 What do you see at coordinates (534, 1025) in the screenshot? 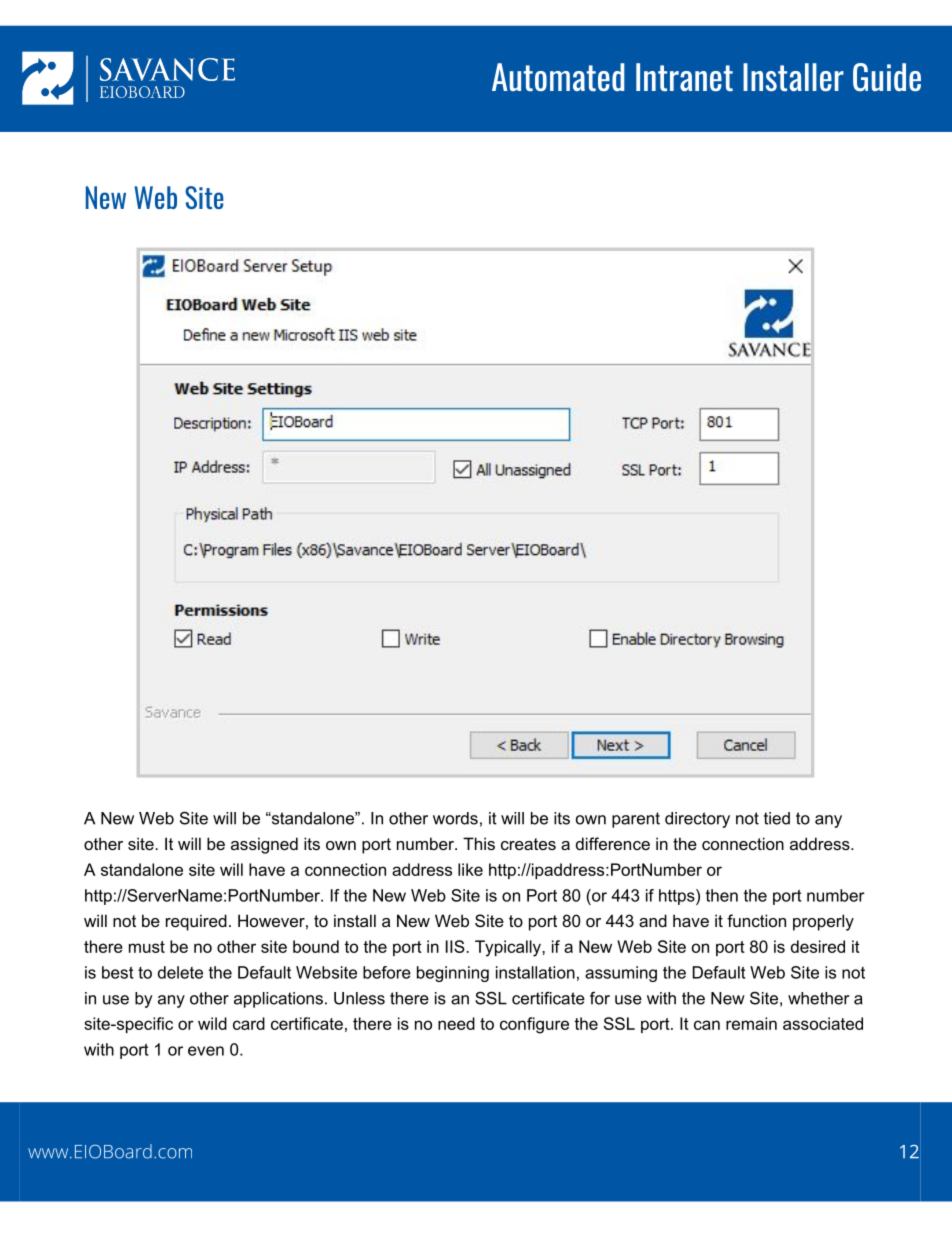
I see `configure` at bounding box center [534, 1025].
